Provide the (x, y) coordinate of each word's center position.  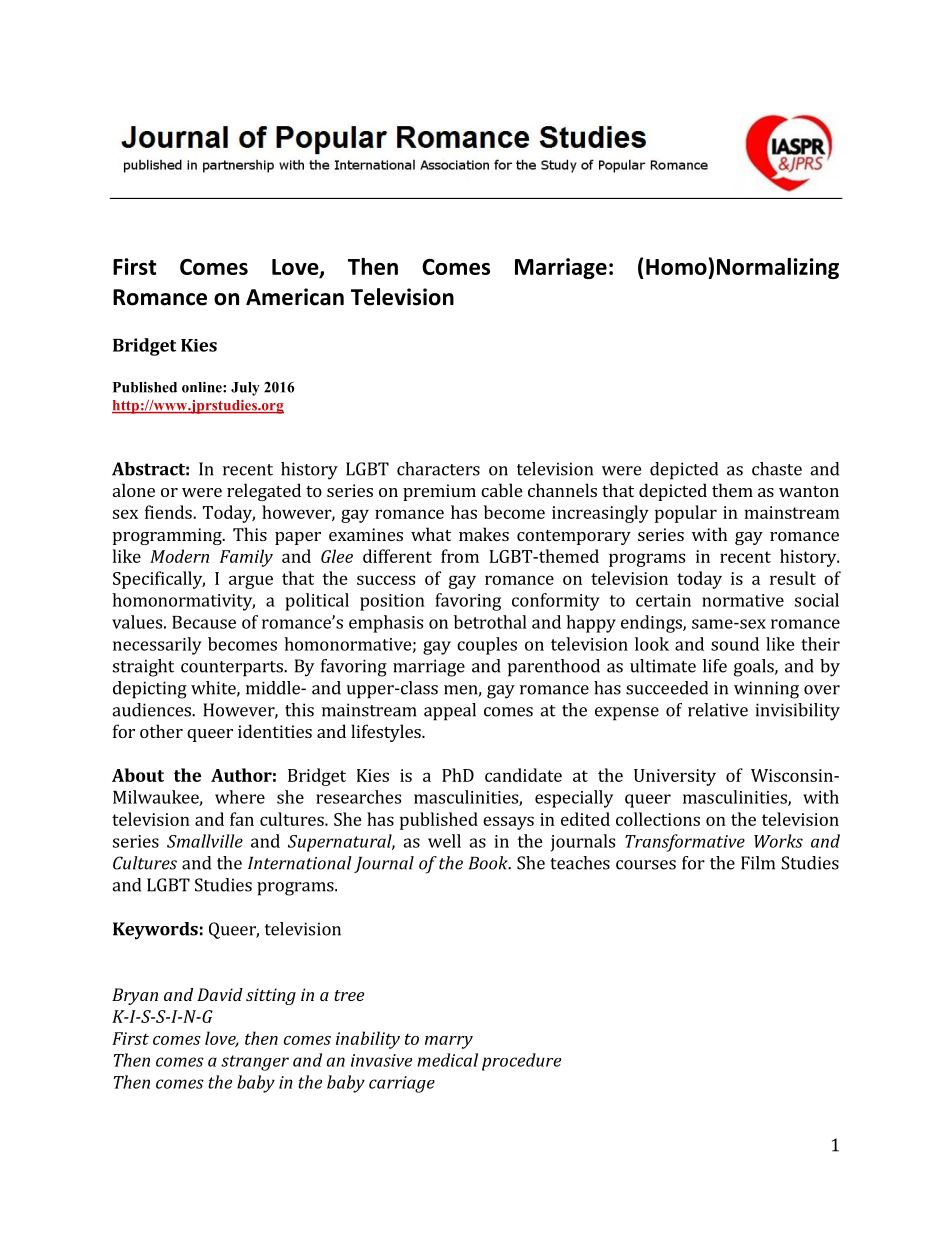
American (295, 297)
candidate (523, 775)
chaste (777, 469)
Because (204, 622)
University (675, 777)
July (245, 389)
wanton (809, 491)
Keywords (155, 931)
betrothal (490, 622)
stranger (255, 1063)
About (138, 775)
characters (438, 469)
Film (758, 863)
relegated (264, 492)
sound (735, 644)
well (444, 841)
